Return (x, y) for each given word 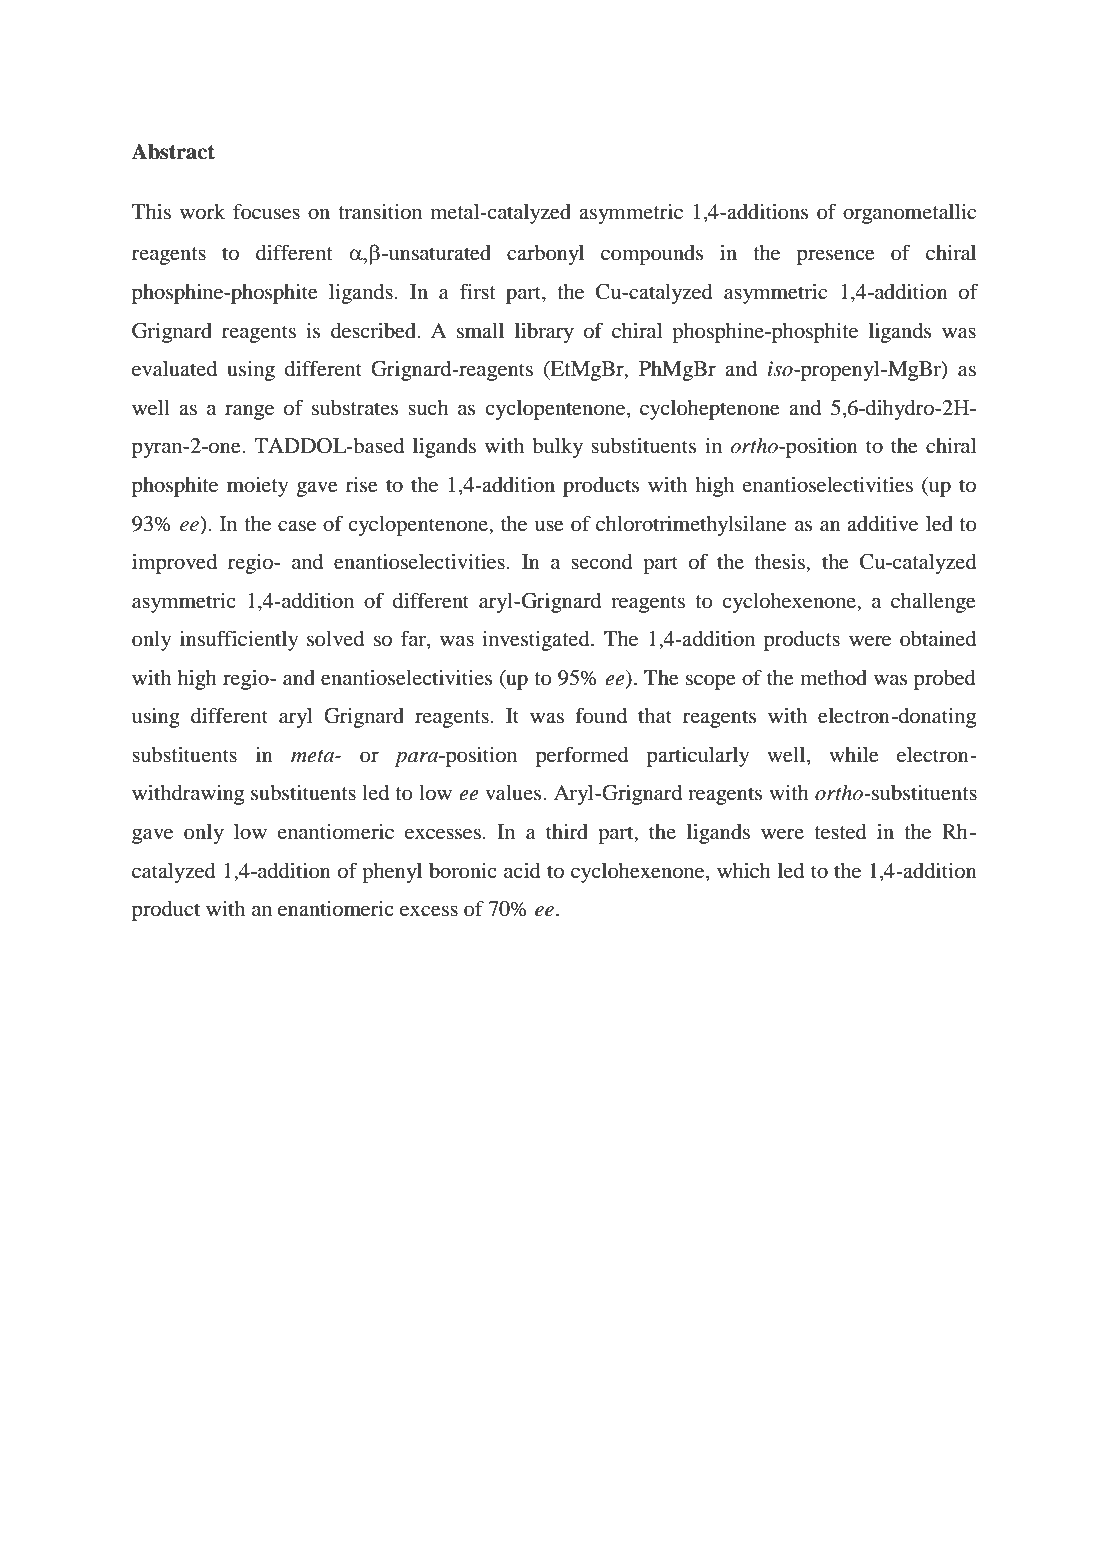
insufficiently (239, 640)
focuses (266, 211)
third (567, 832)
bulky (557, 448)
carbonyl (545, 255)
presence (836, 257)
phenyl (392, 873)
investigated (537, 641)
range (249, 412)
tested (840, 832)
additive (882, 523)
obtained (938, 639)
